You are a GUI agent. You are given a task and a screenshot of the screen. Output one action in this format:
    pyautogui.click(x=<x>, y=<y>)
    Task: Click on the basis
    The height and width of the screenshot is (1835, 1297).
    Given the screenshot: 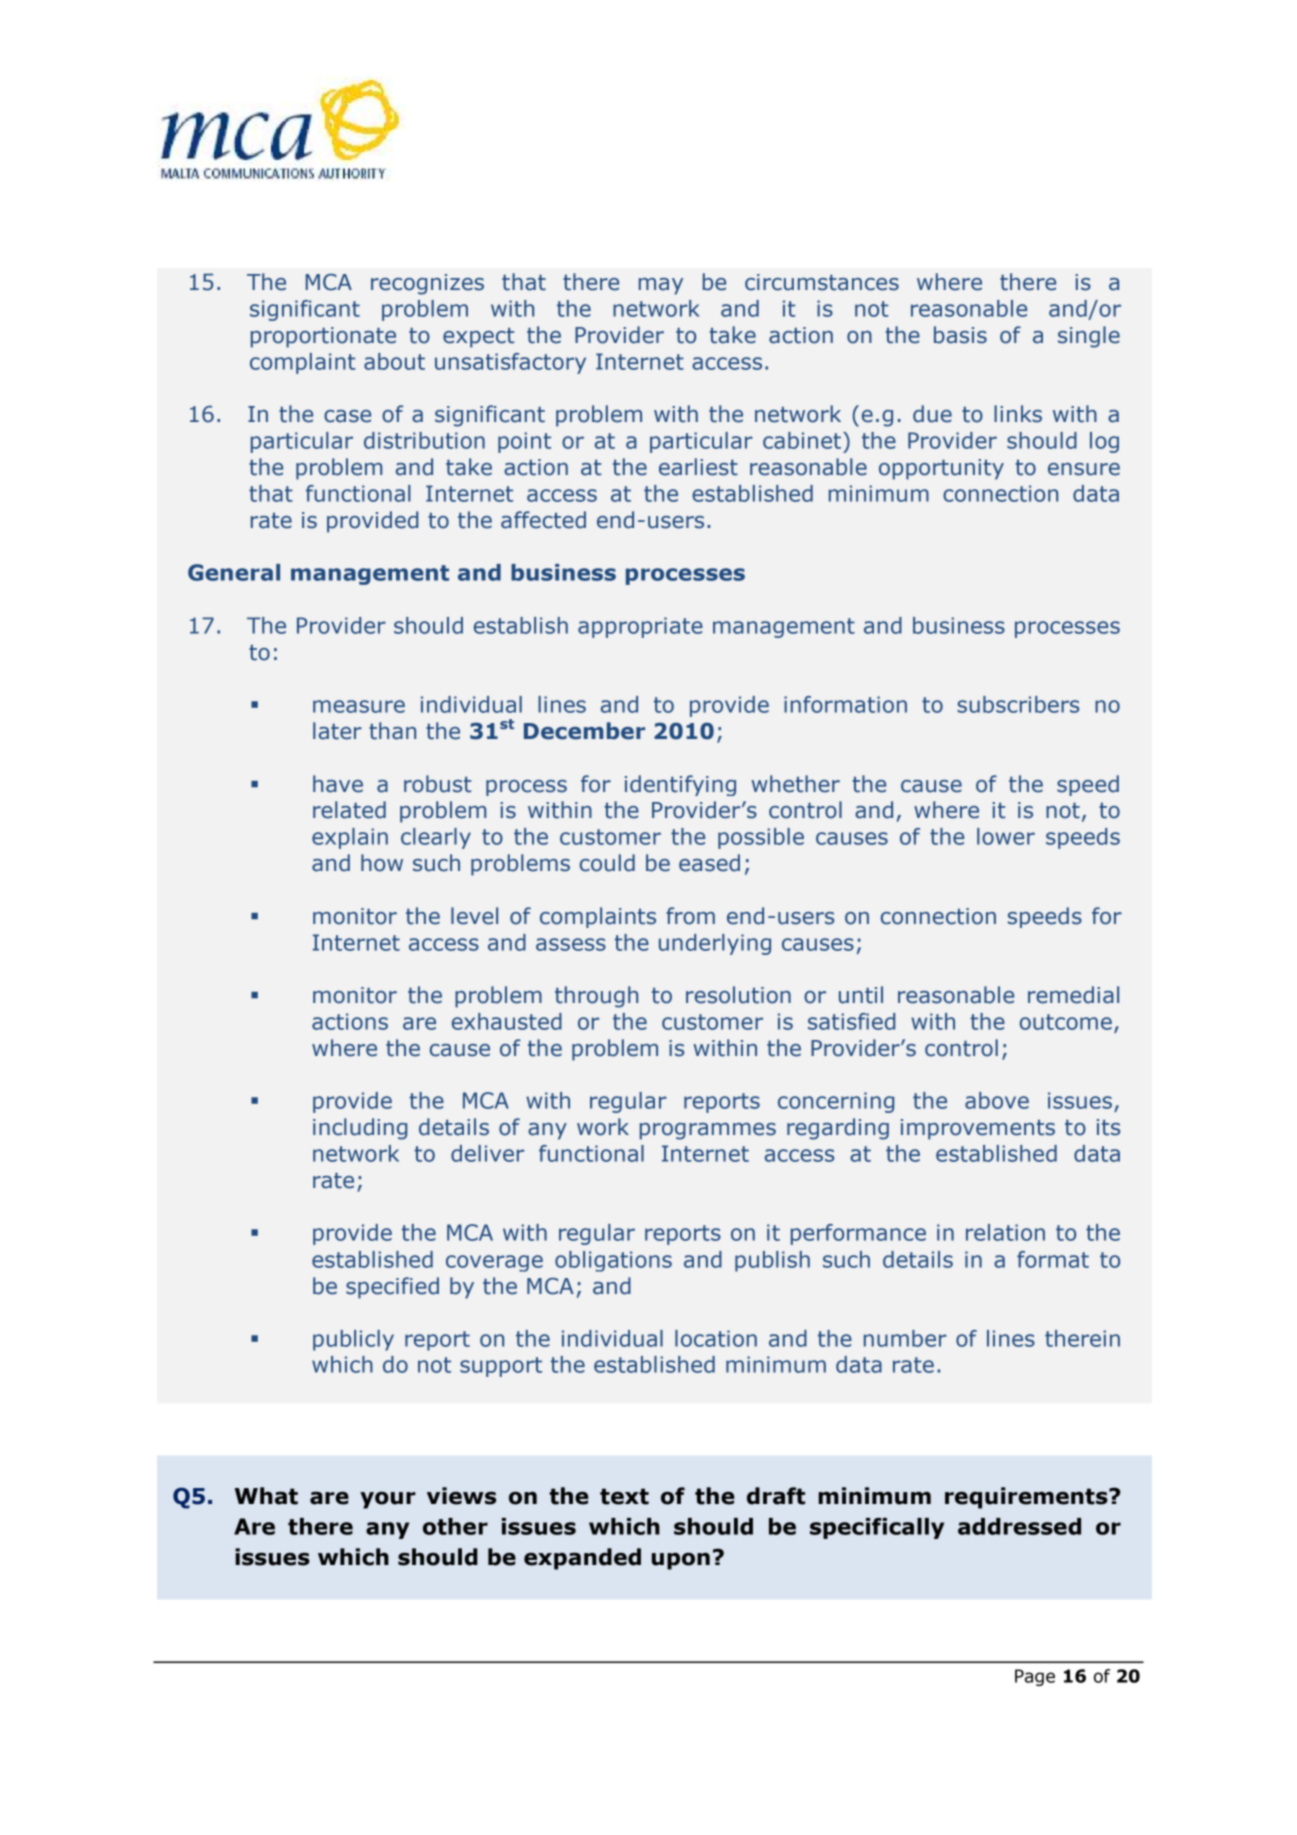 What is the action you would take?
    pyautogui.click(x=960, y=335)
